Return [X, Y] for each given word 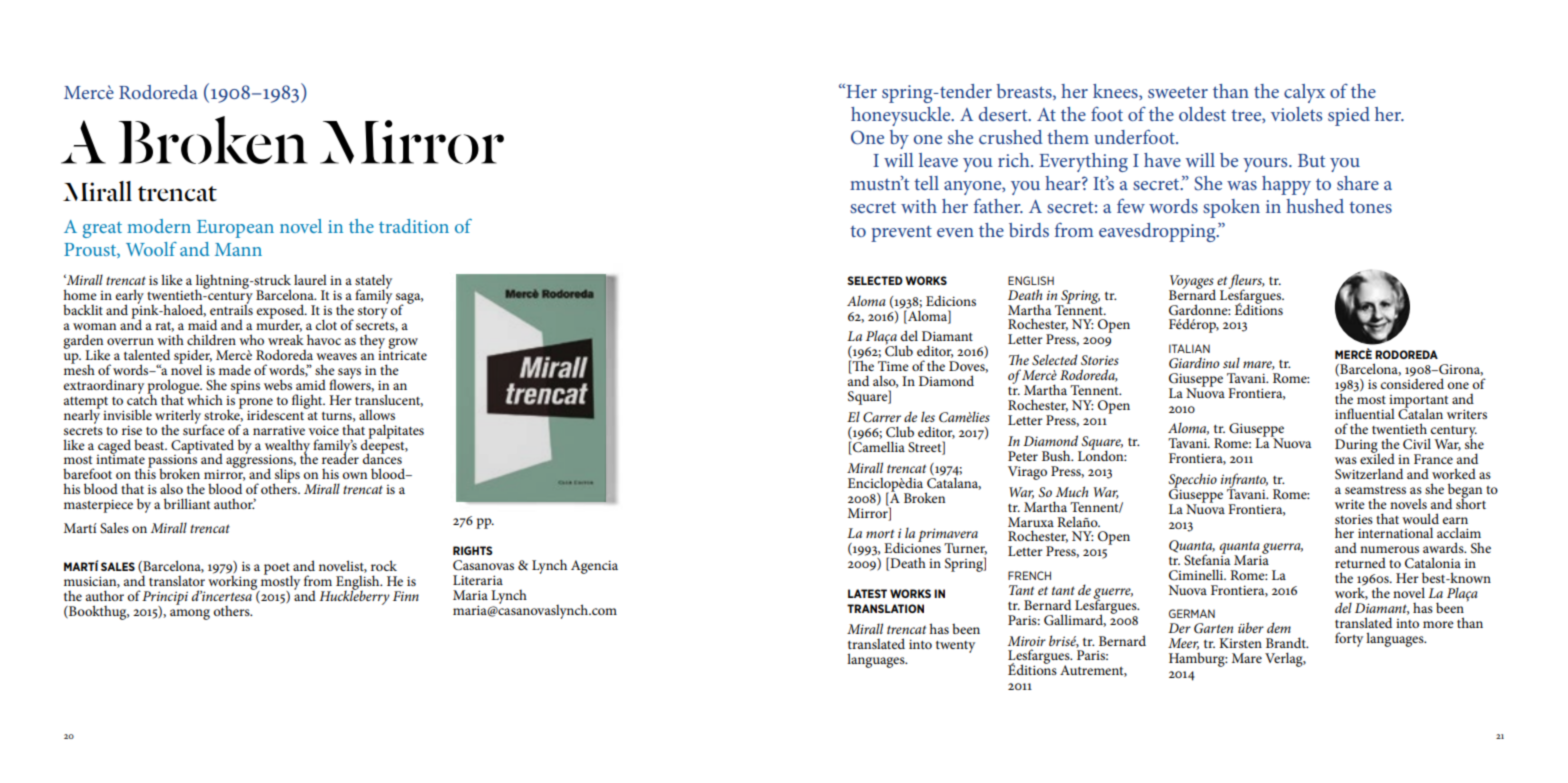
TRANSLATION [885, 608]
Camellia [878, 447]
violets [1296, 114]
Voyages [1192, 283]
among [190, 614]
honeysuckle [902, 116]
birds [1029, 230]
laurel [310, 280]
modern [159, 226]
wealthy [287, 447]
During [1357, 447]
